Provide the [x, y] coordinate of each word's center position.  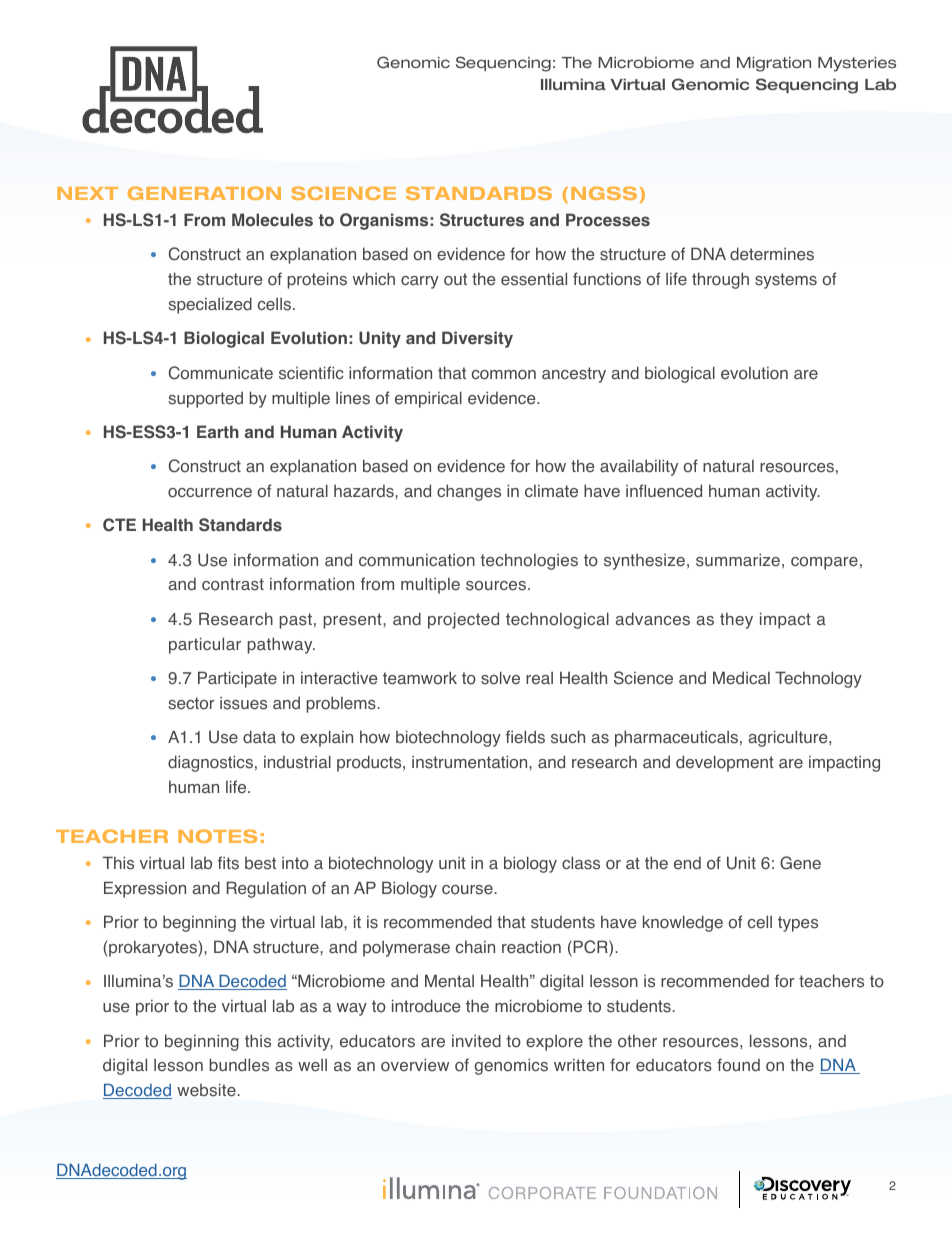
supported [205, 399]
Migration [774, 64]
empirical [428, 399]
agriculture [789, 738]
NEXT [87, 193]
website [207, 1090]
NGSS [604, 193]
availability [639, 467]
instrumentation [471, 762]
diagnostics [210, 763]
